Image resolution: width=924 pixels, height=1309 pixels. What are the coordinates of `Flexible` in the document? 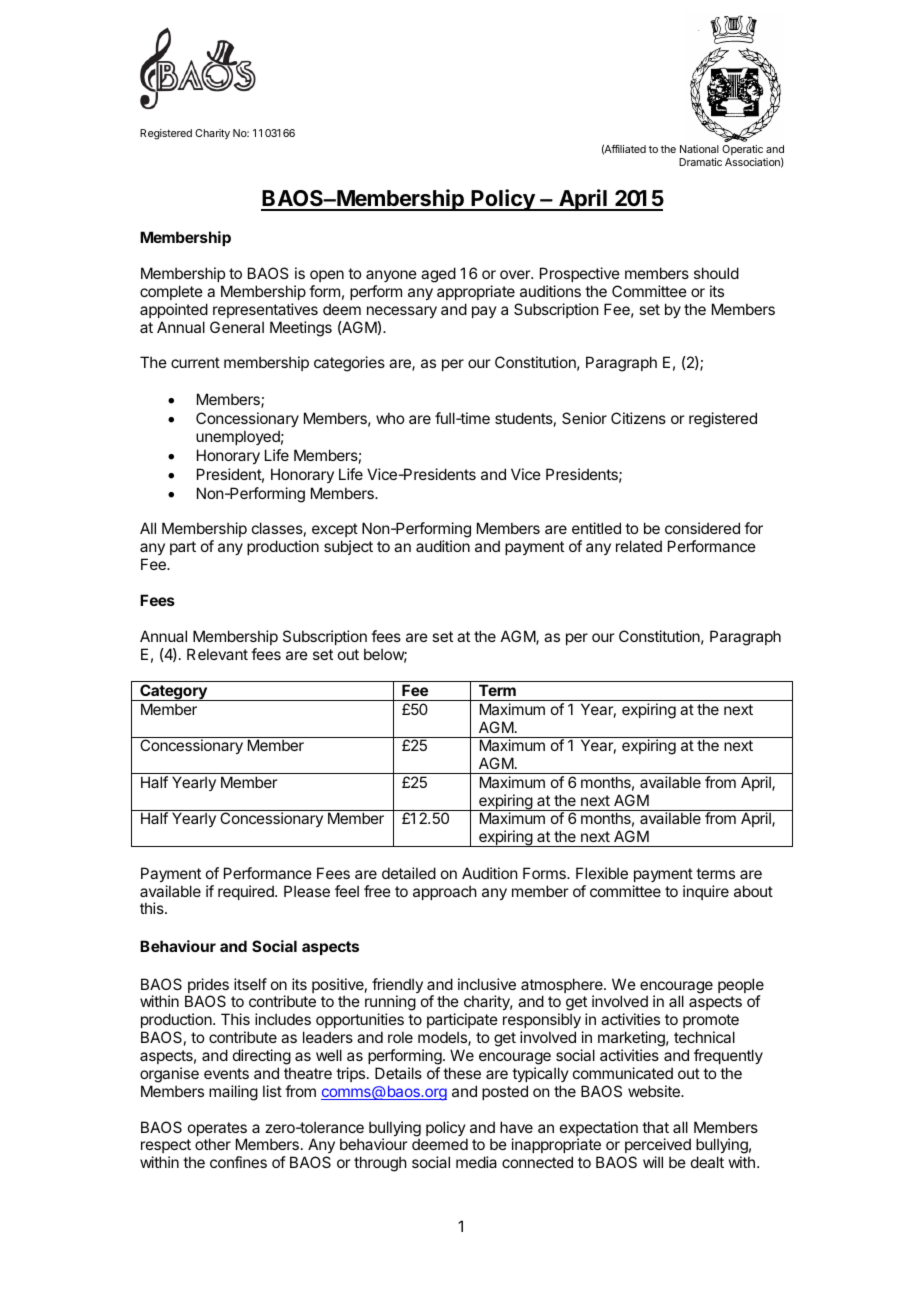 It's located at (602, 873).
